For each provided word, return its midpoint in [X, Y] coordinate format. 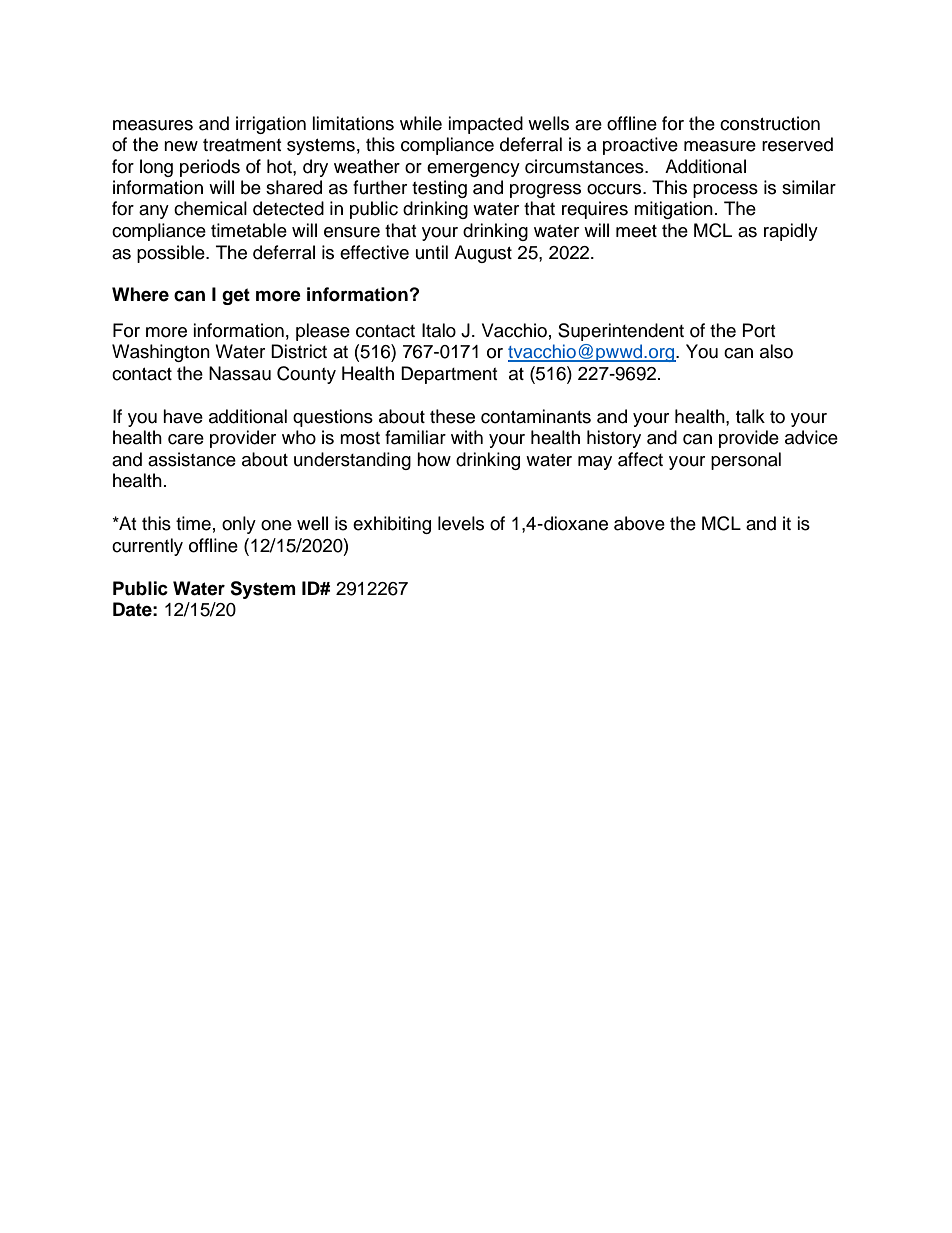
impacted [485, 125]
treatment [242, 145]
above [639, 523]
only [239, 525]
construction [770, 123]
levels [461, 523]
